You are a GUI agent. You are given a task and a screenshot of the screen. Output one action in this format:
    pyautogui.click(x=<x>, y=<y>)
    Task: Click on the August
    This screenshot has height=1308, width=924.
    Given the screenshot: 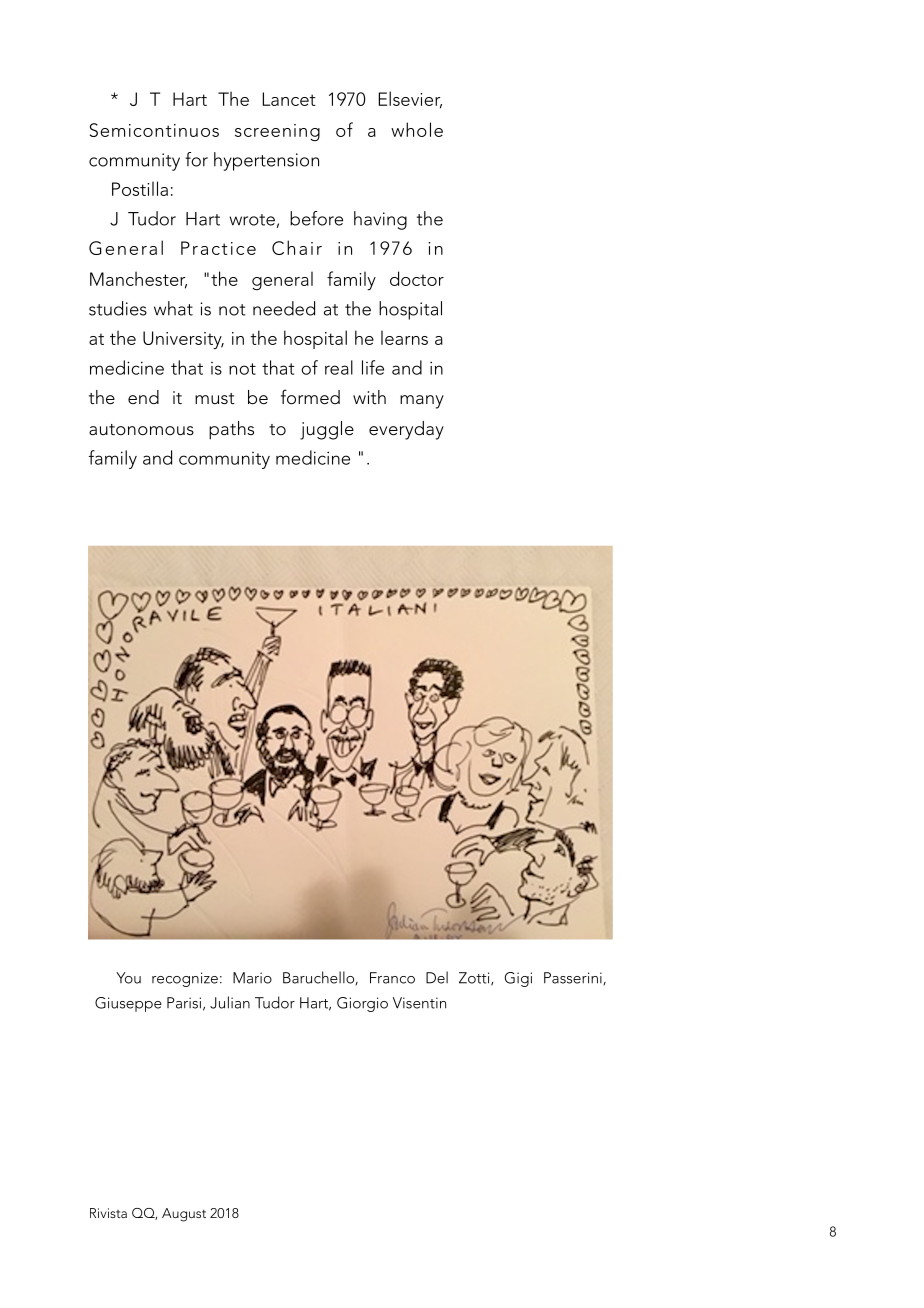 What is the action you would take?
    pyautogui.click(x=184, y=1215)
